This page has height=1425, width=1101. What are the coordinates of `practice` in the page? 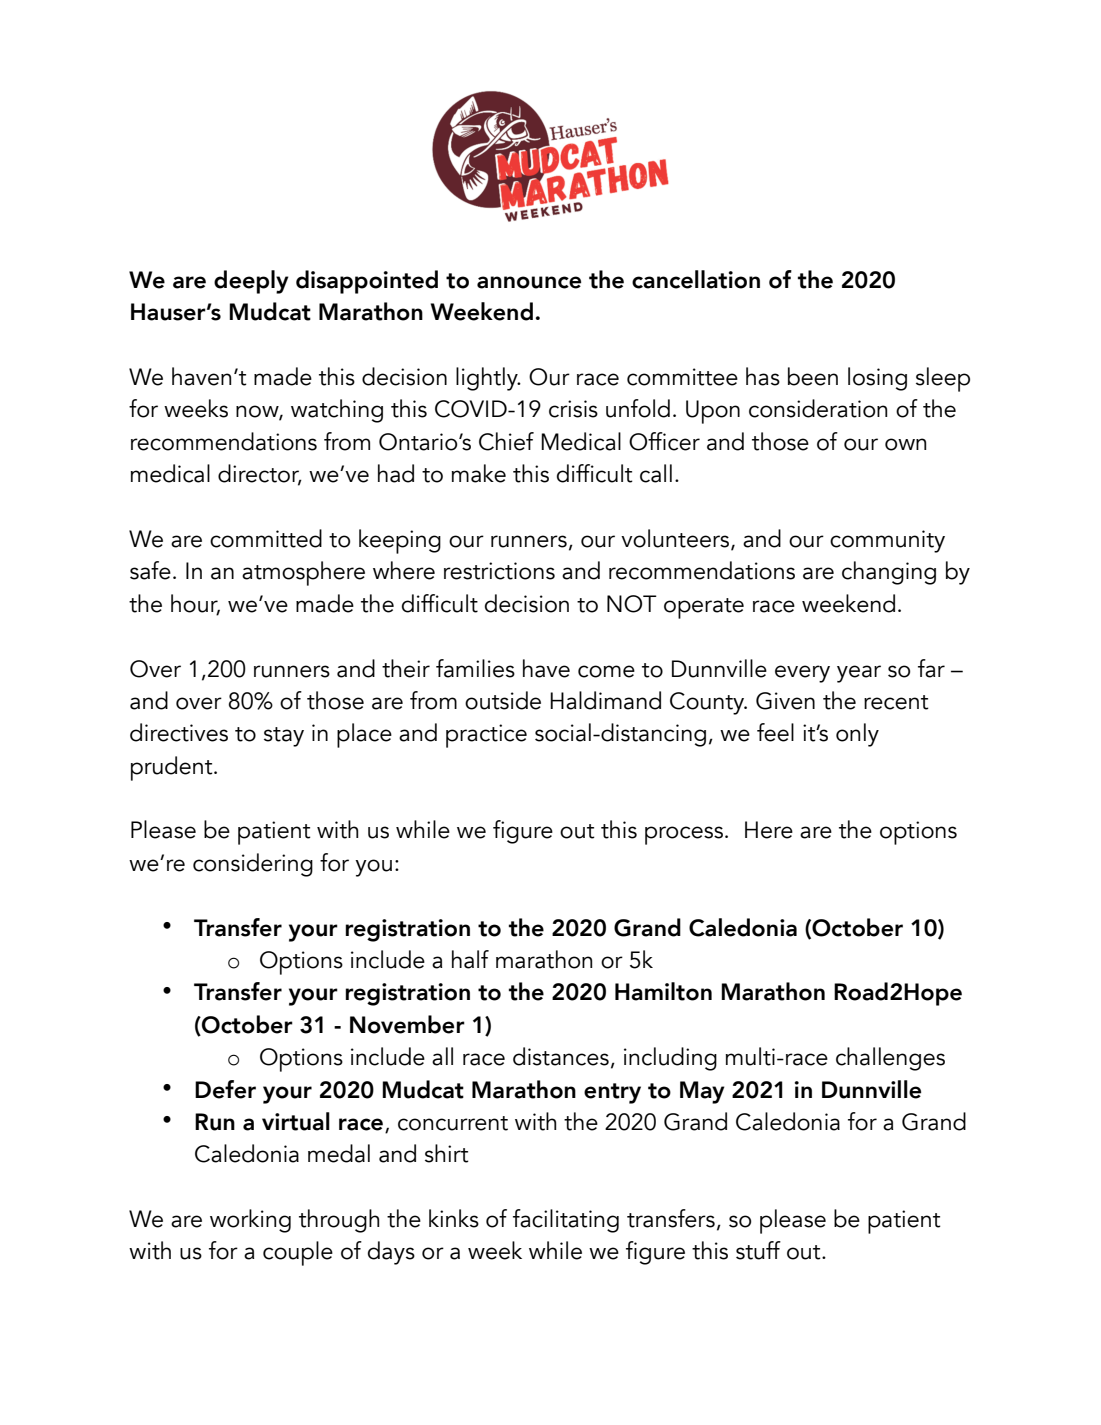 It's located at (486, 736).
